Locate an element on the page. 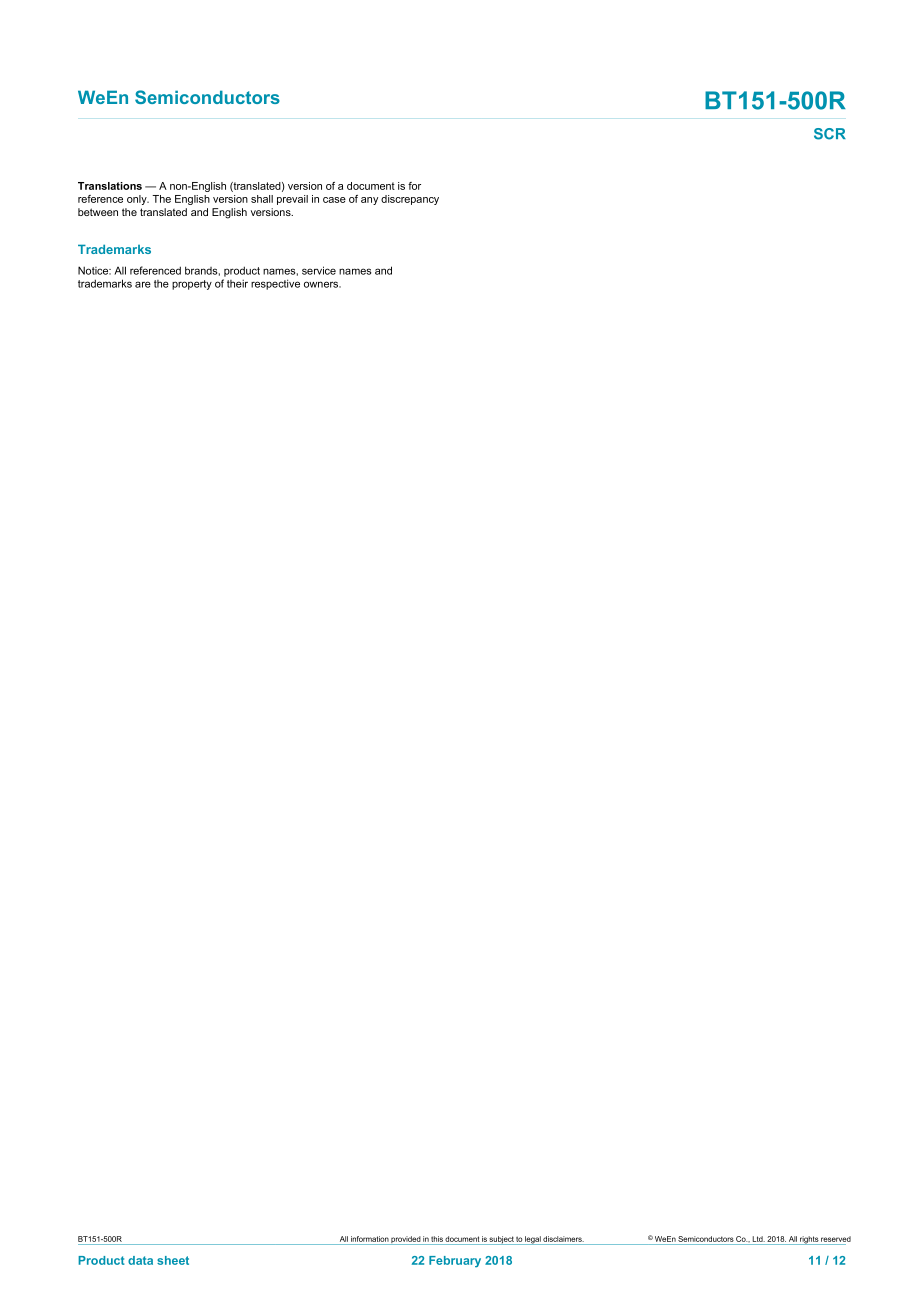  sheet is located at coordinates (173, 1260).
